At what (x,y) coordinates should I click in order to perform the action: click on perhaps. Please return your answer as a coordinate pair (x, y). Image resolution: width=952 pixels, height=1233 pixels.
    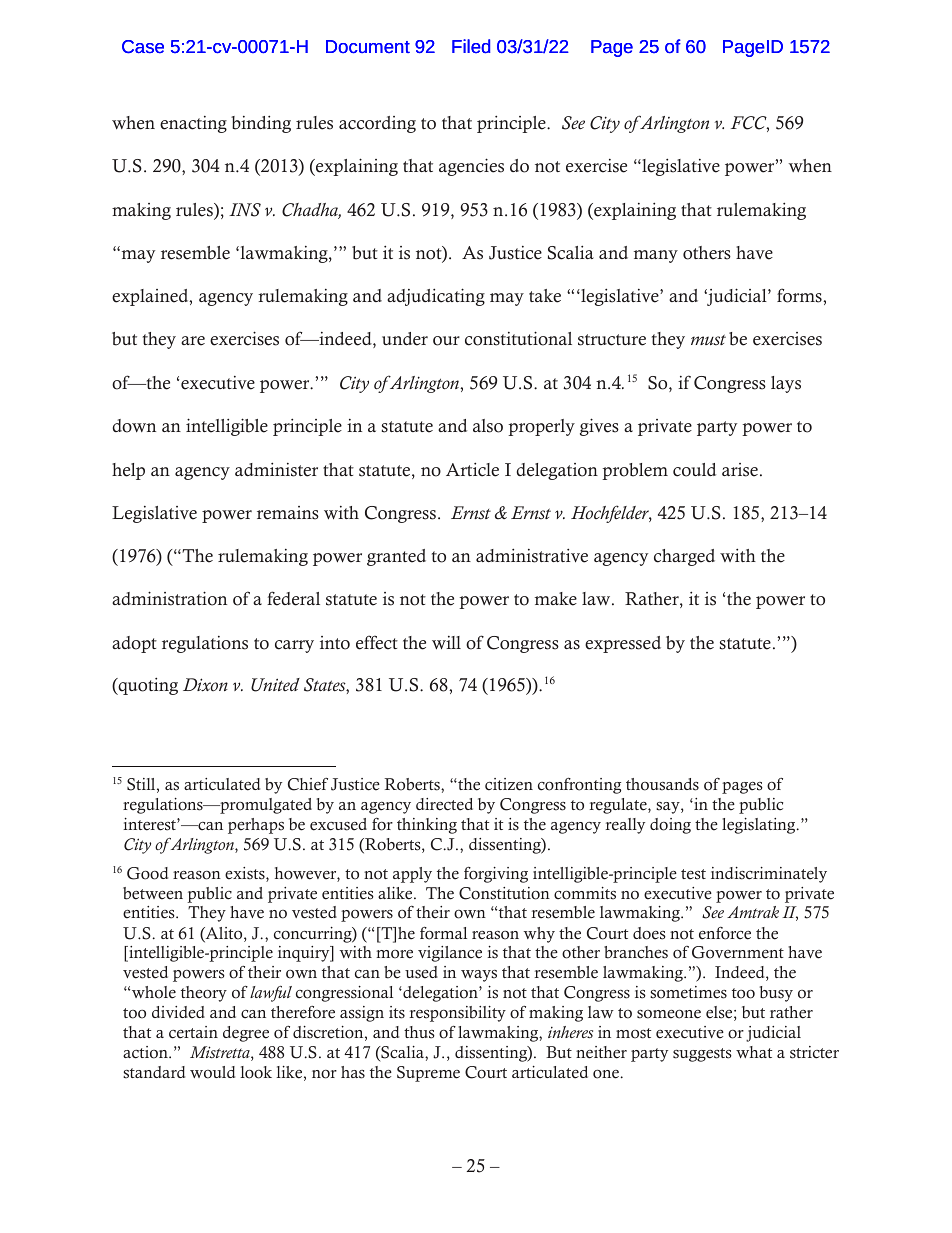
    Looking at the image, I should click on (256, 826).
